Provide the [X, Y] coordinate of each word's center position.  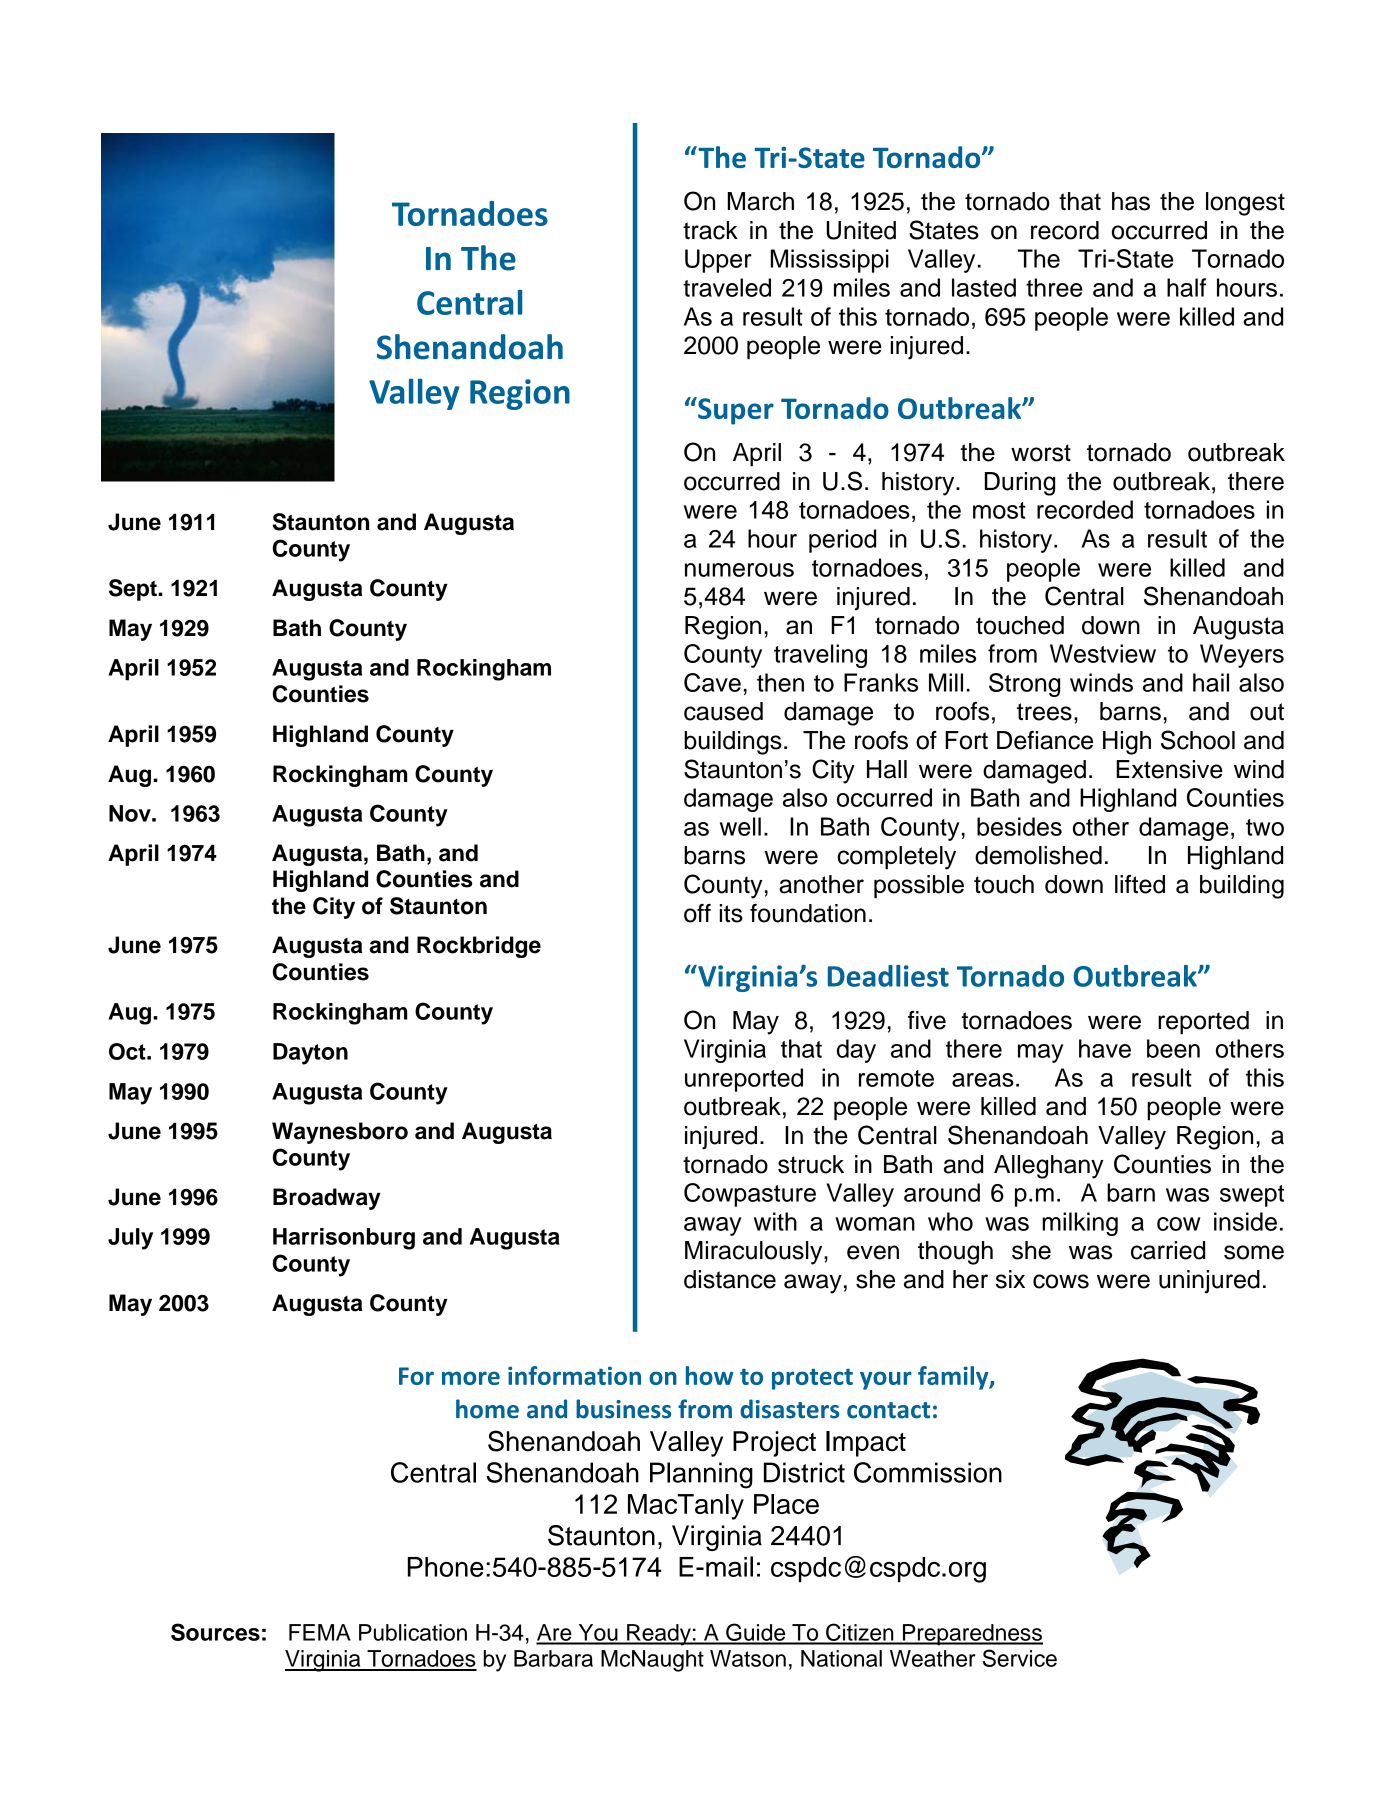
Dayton [310, 1054]
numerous [739, 570]
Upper [718, 261]
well [740, 826]
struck [811, 1164]
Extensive [1169, 769]
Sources [215, 1632]
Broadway [327, 1199]
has [1131, 201]
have [1105, 1048]
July [130, 1239]
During [1020, 484]
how [710, 1375]
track [710, 230]
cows [1061, 1281]
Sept [134, 590]
